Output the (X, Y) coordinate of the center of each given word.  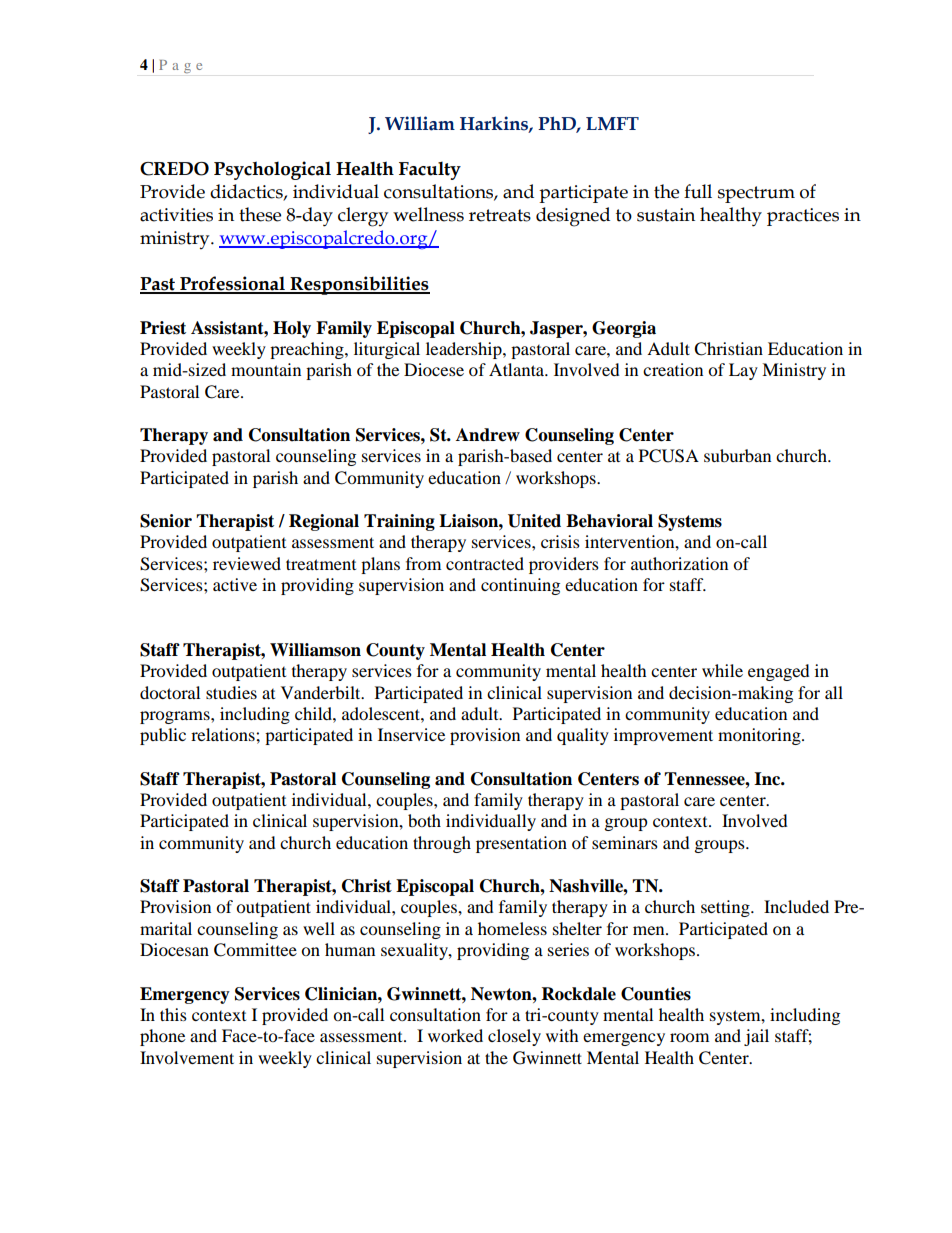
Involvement (187, 1057)
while (722, 670)
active (235, 584)
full (698, 191)
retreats (500, 215)
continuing (520, 586)
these (260, 214)
